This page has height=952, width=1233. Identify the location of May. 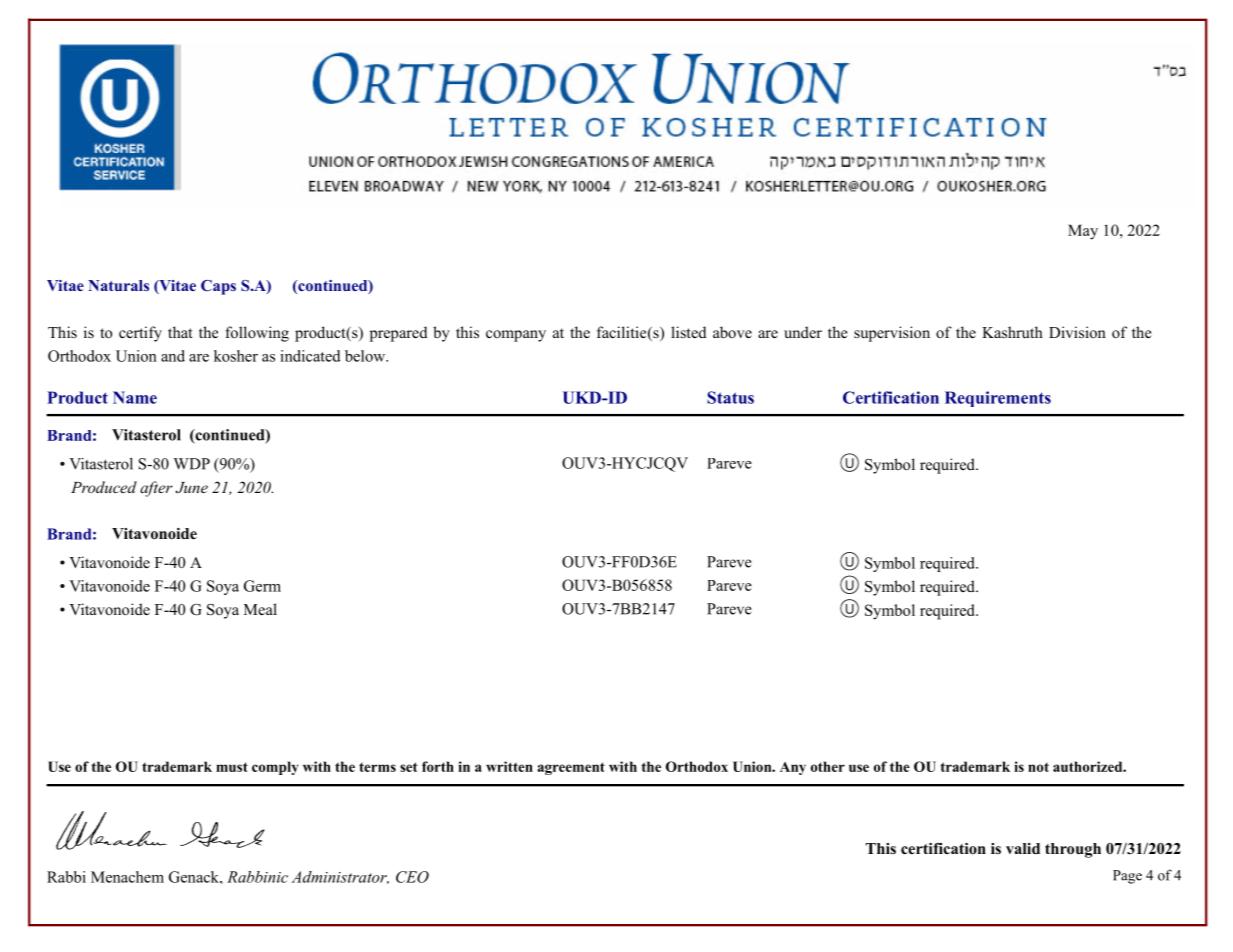
(1083, 232).
